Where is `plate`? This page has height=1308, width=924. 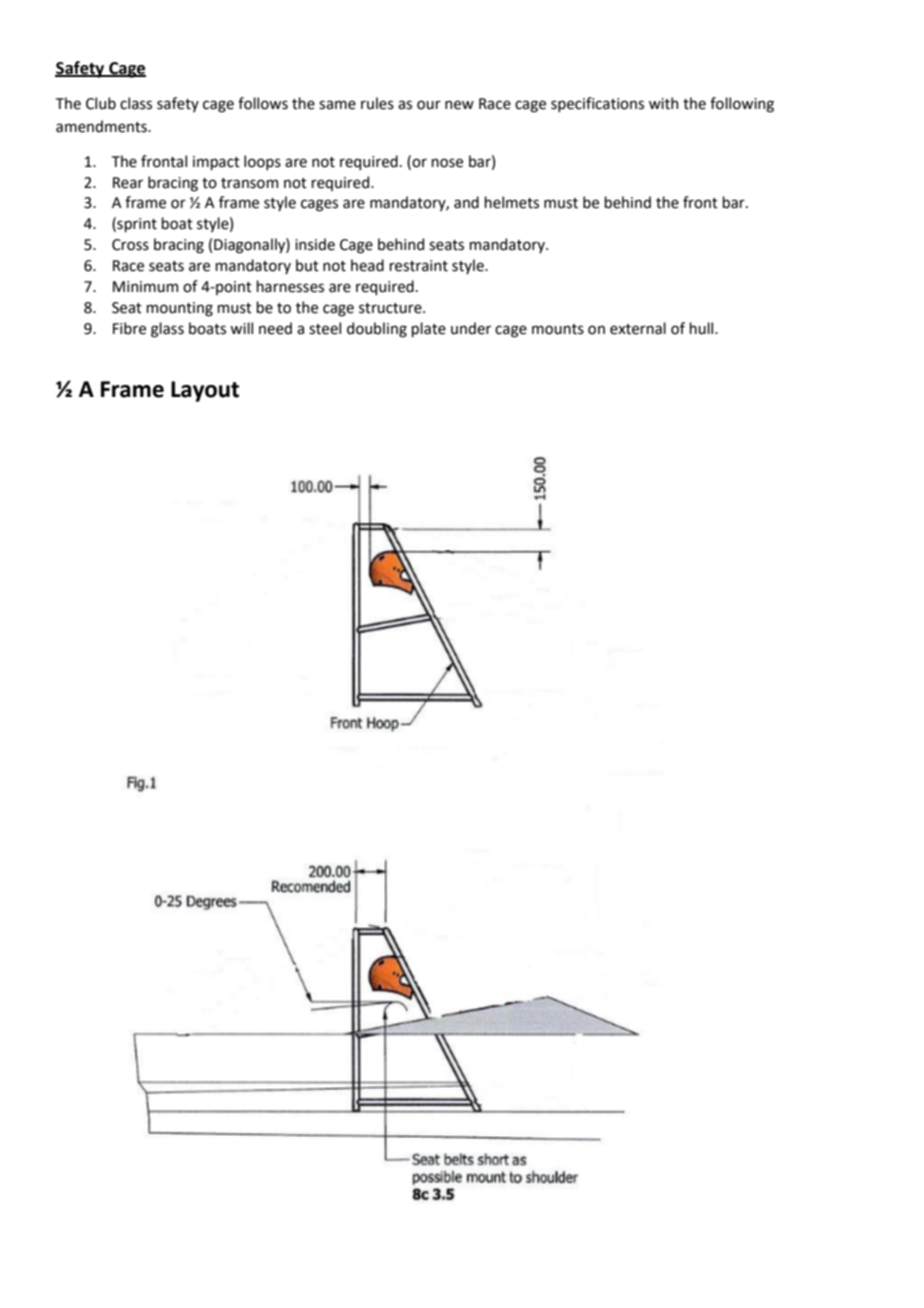 plate is located at coordinates (428, 329).
